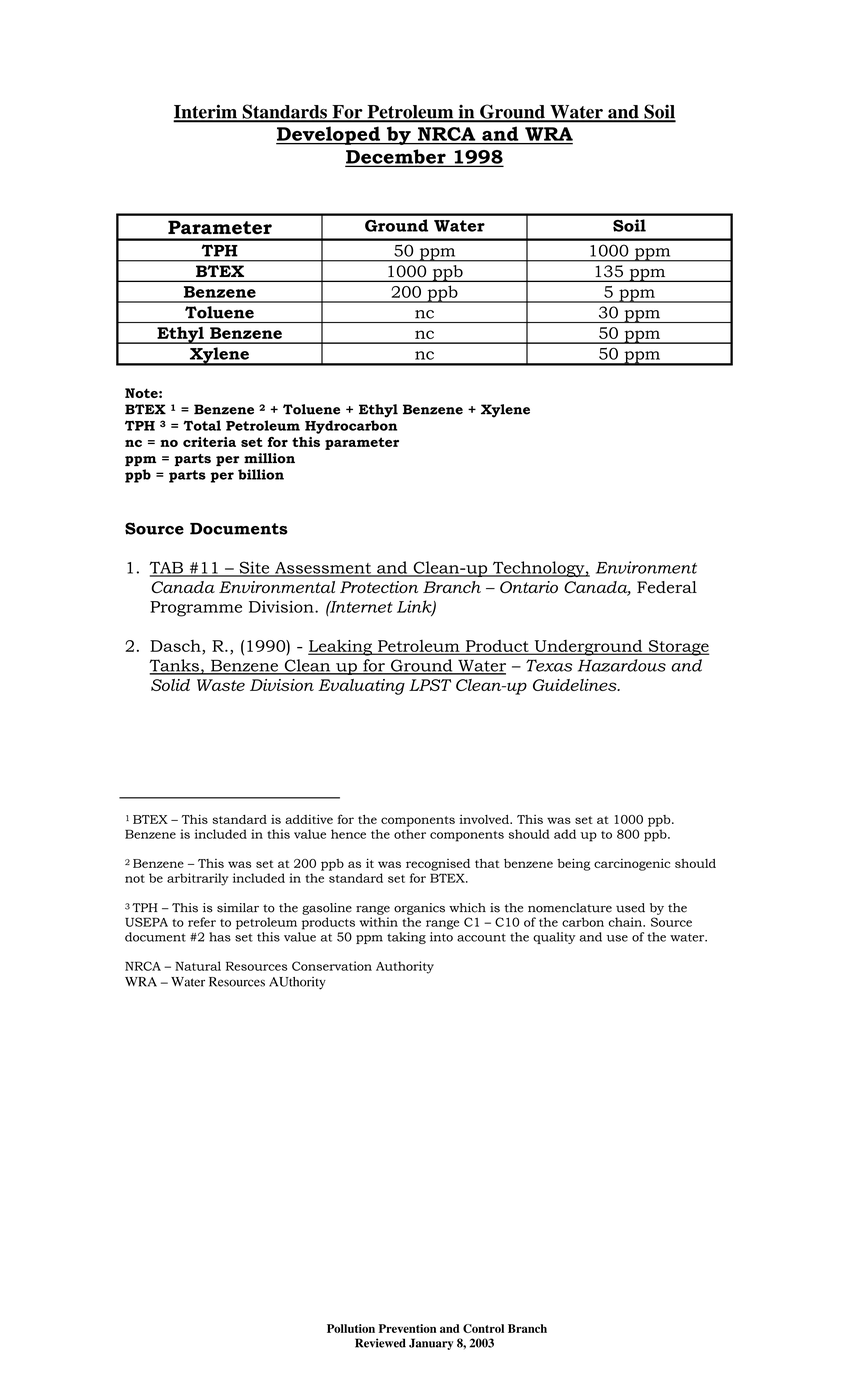 Image resolution: width=849 pixels, height=1400 pixels. I want to click on Federal, so click(667, 587).
